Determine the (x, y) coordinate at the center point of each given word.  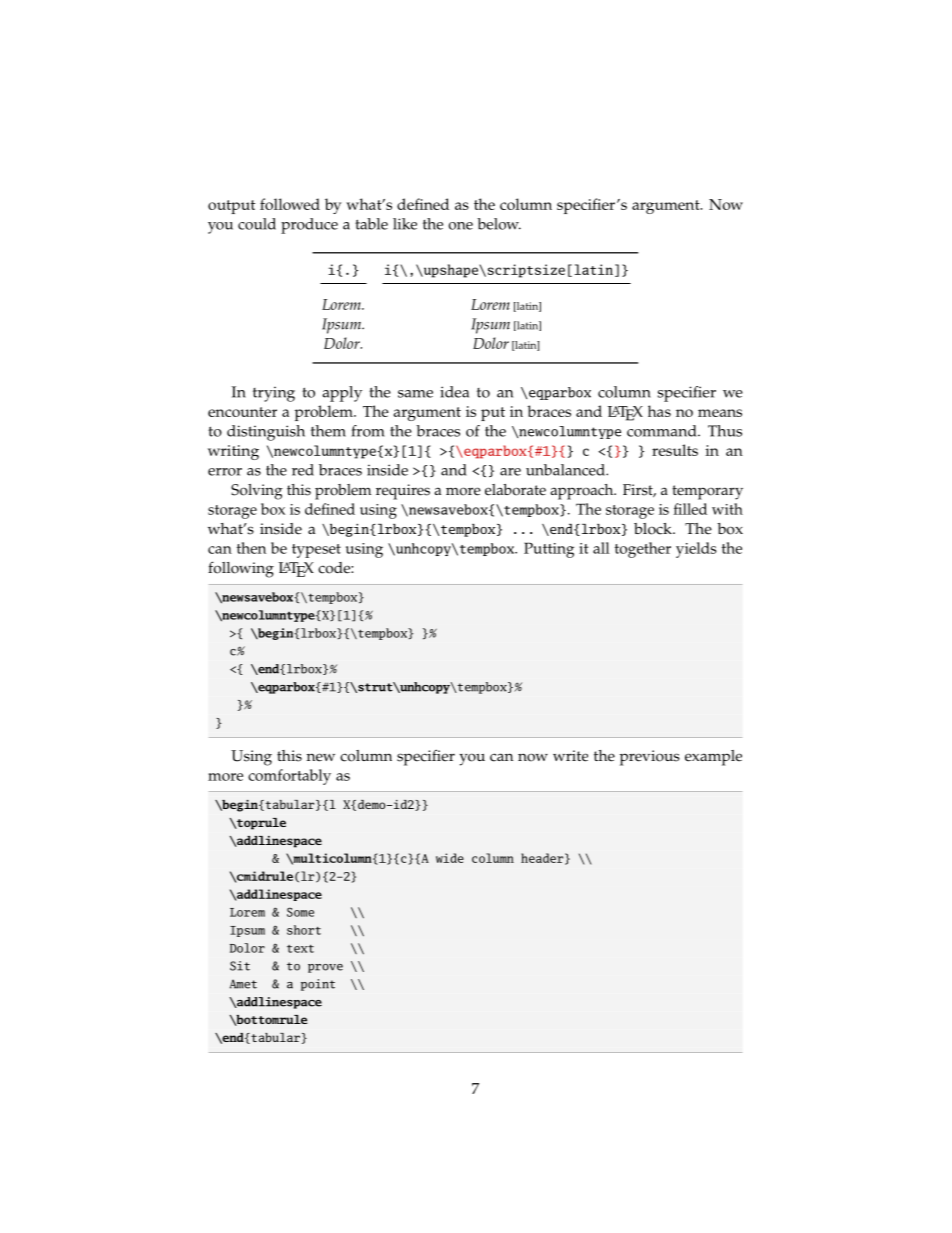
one (461, 226)
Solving (257, 492)
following (241, 569)
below (499, 224)
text (300, 949)
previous (650, 758)
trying (274, 394)
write (570, 756)
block (654, 529)
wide (450, 858)
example (713, 758)
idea (454, 392)
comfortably (289, 777)
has (659, 411)
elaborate (515, 490)
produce (309, 226)
